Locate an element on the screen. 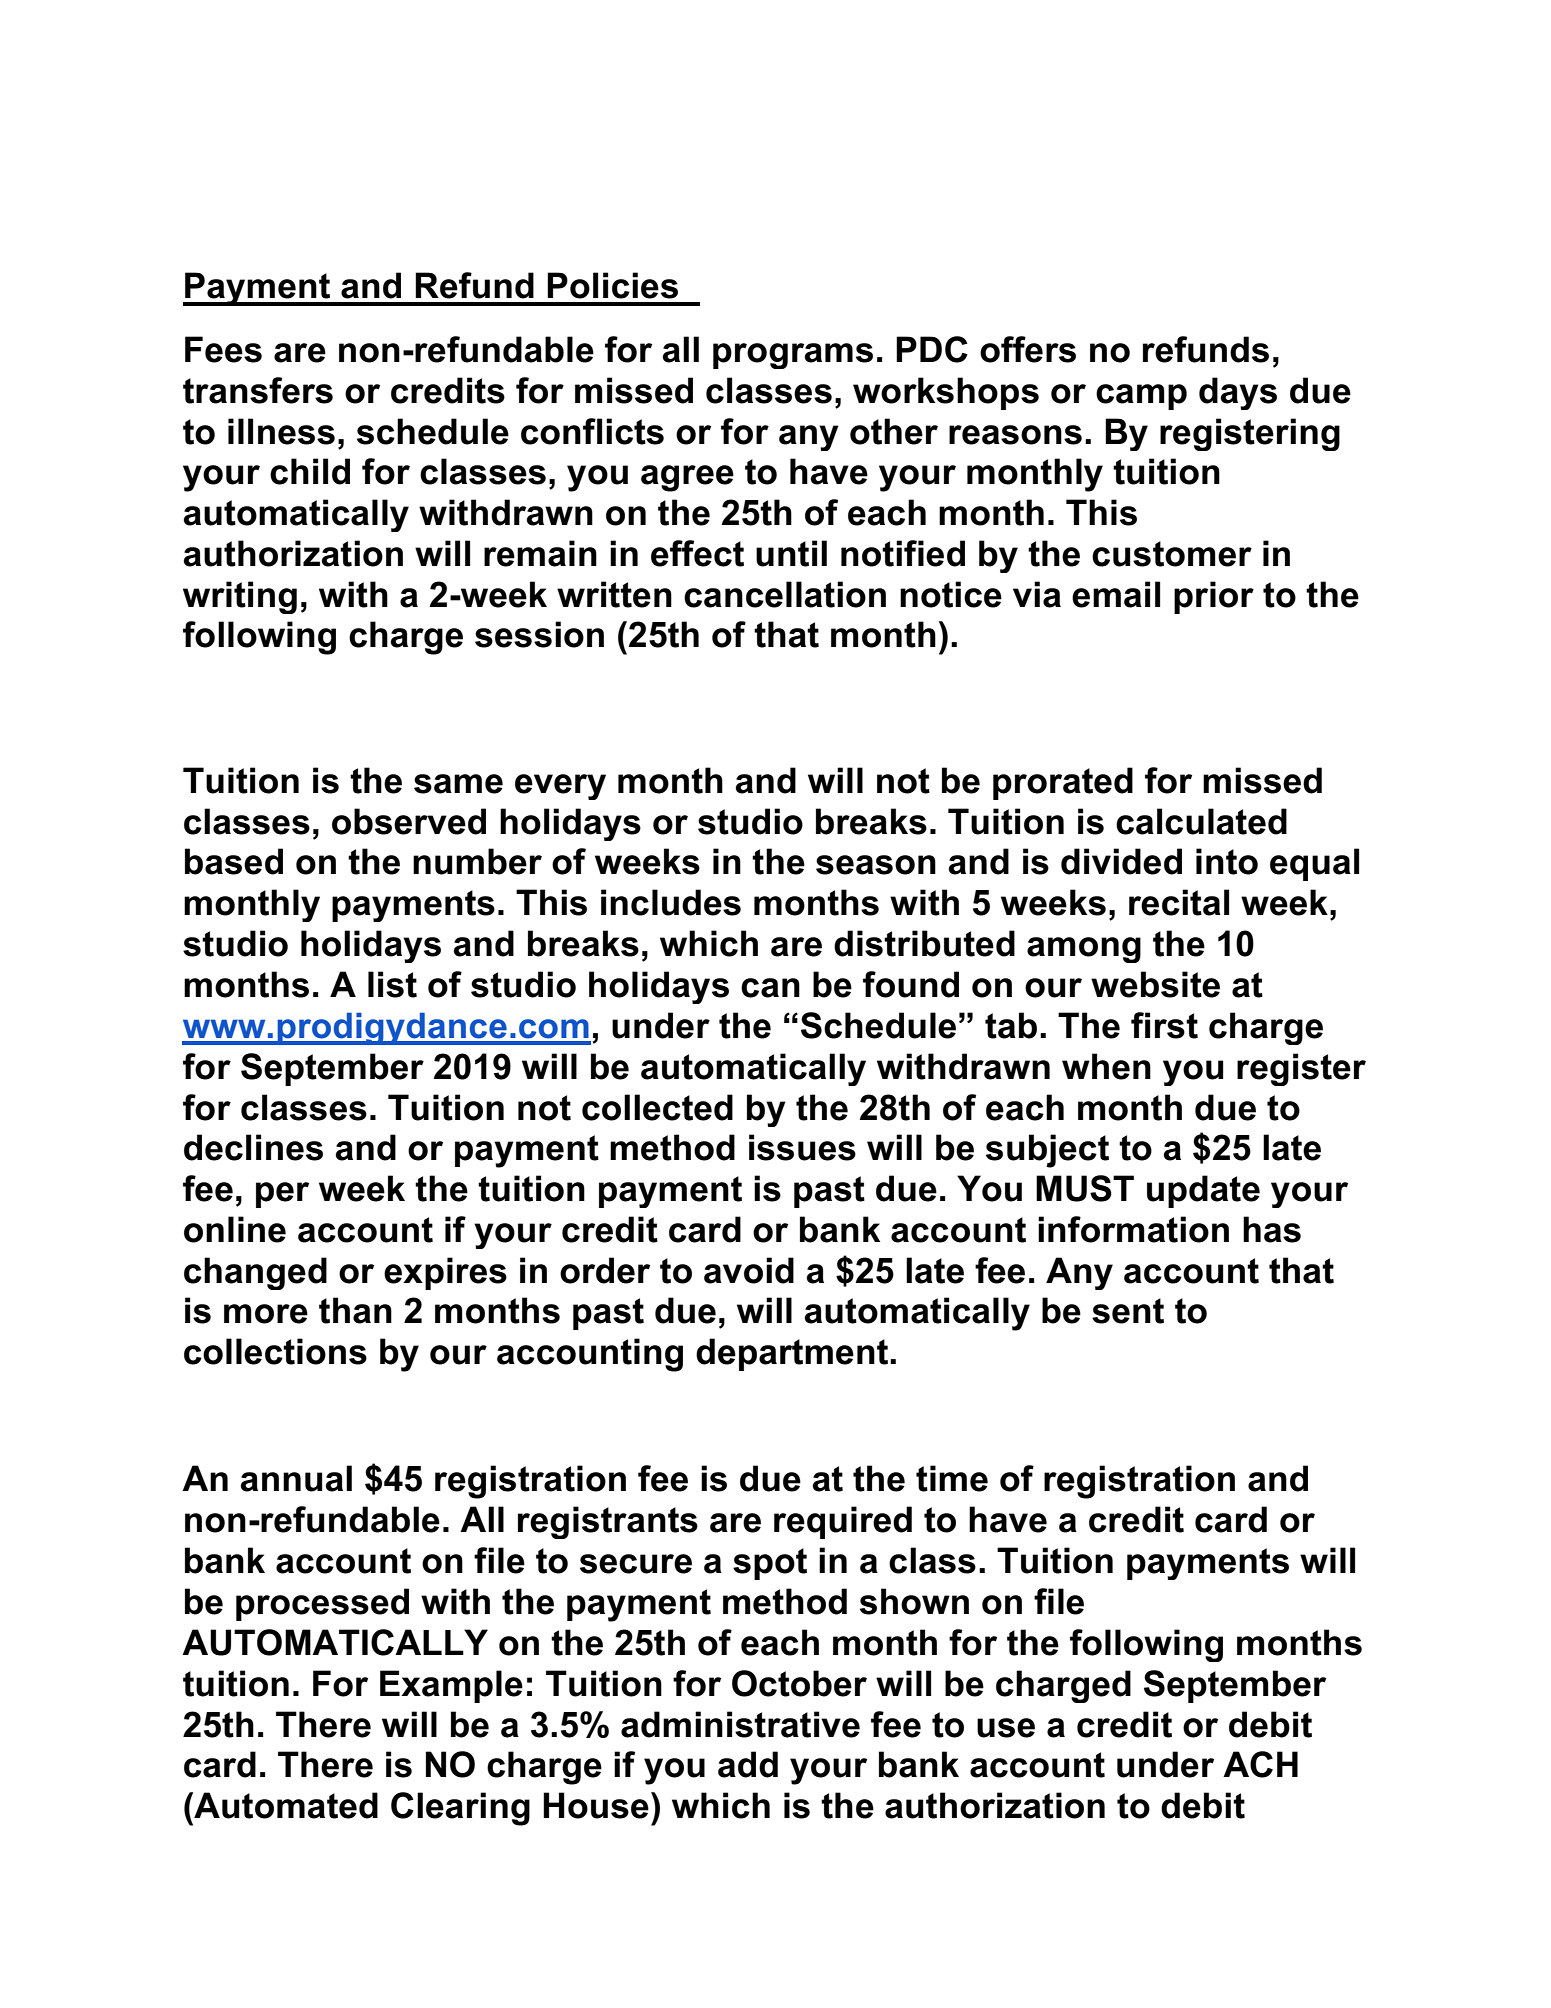 The image size is (1551, 2008). list is located at coordinates (392, 984).
